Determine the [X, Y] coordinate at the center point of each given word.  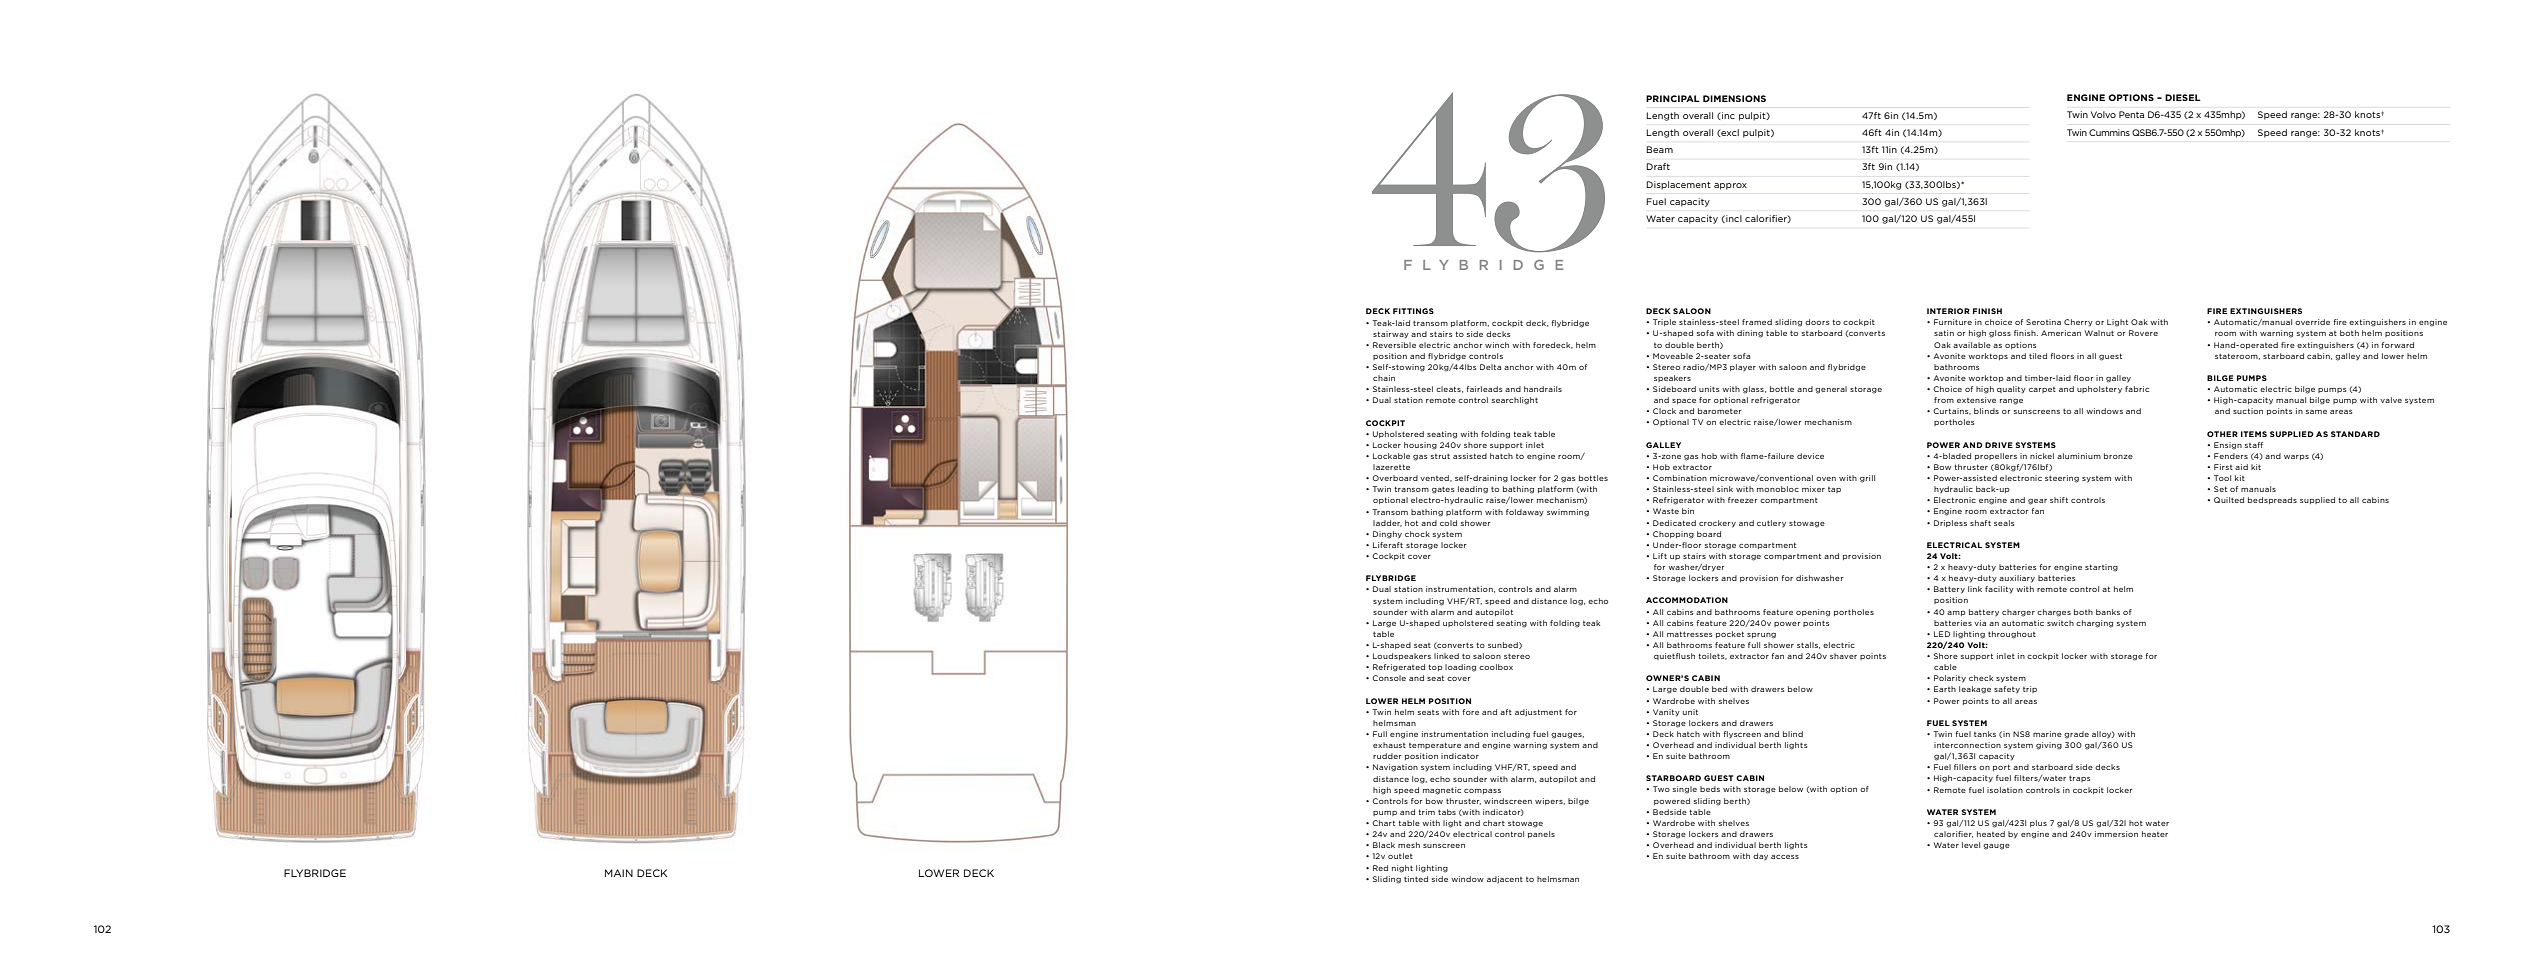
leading [1473, 490]
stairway [1391, 335]
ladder [1387, 523]
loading [1460, 668]
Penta [2131, 114]
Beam [1659, 149]
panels [1541, 834]
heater [2155, 834]
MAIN [619, 873]
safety [2007, 690]
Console [1389, 678]
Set [2220, 489]
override [2312, 322]
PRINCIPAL [1673, 98]
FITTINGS [1413, 311]
